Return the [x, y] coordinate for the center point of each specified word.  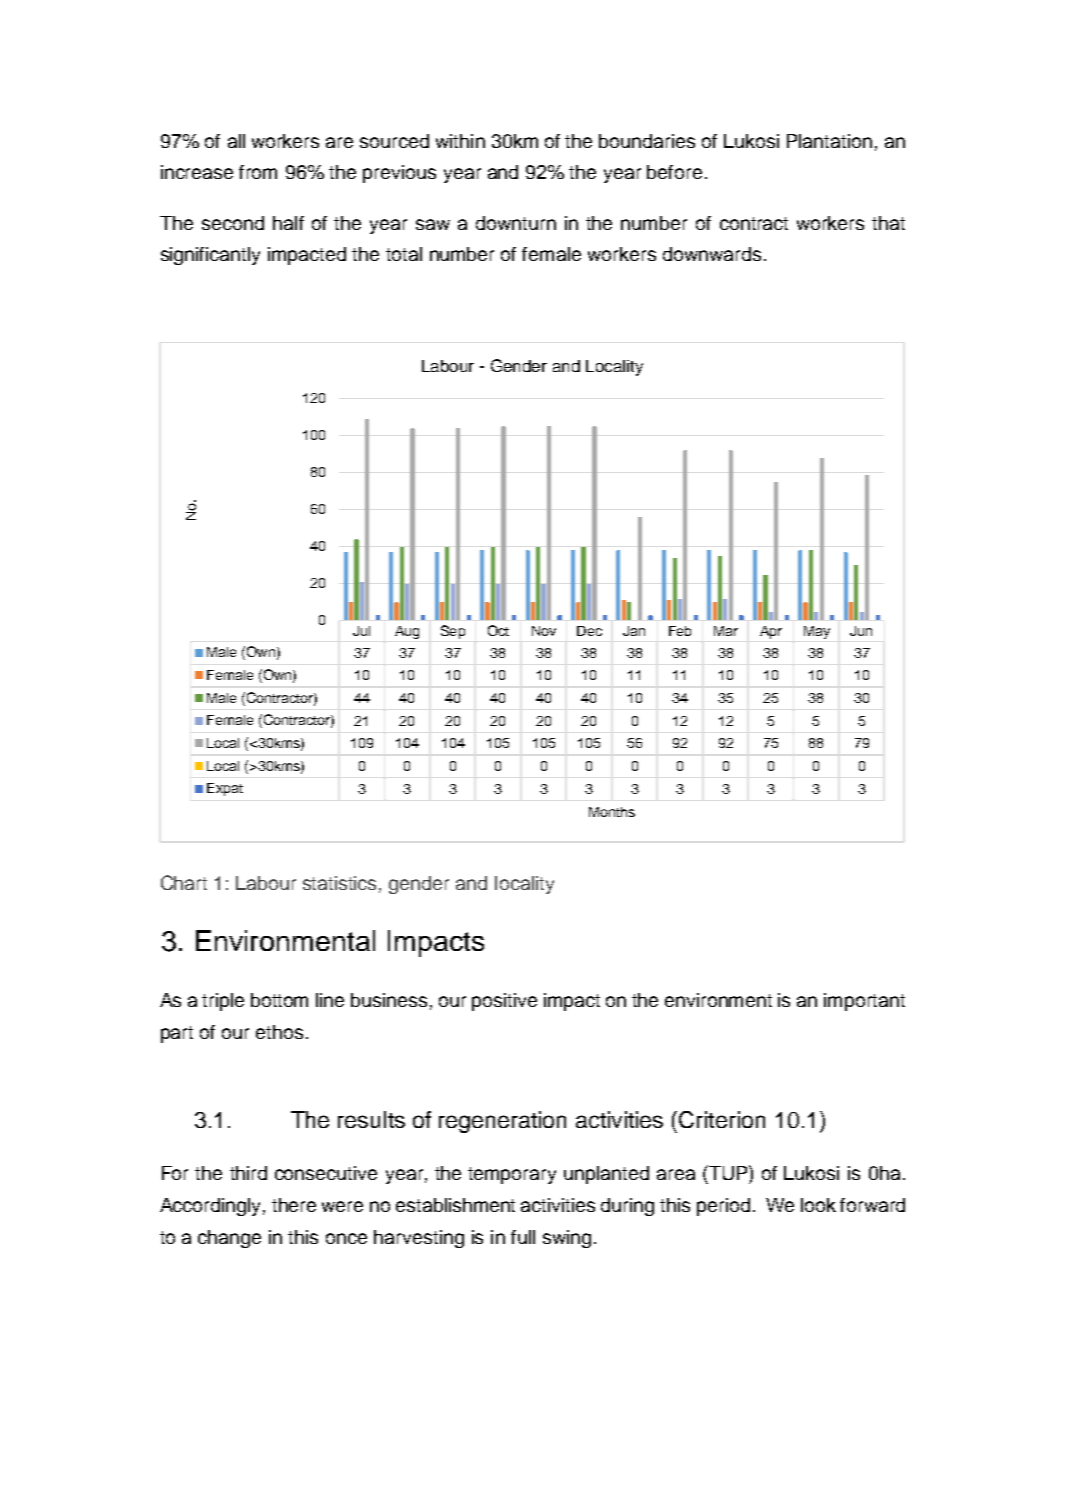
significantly [210, 256]
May [817, 632]
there [294, 1205]
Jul [361, 631]
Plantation [829, 141]
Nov [544, 631]
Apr [771, 632]
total [404, 254]
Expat [225, 789]
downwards [712, 254]
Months [612, 812]
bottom [279, 1000]
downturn [516, 223]
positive [504, 1002]
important [864, 1002]
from [258, 172]
